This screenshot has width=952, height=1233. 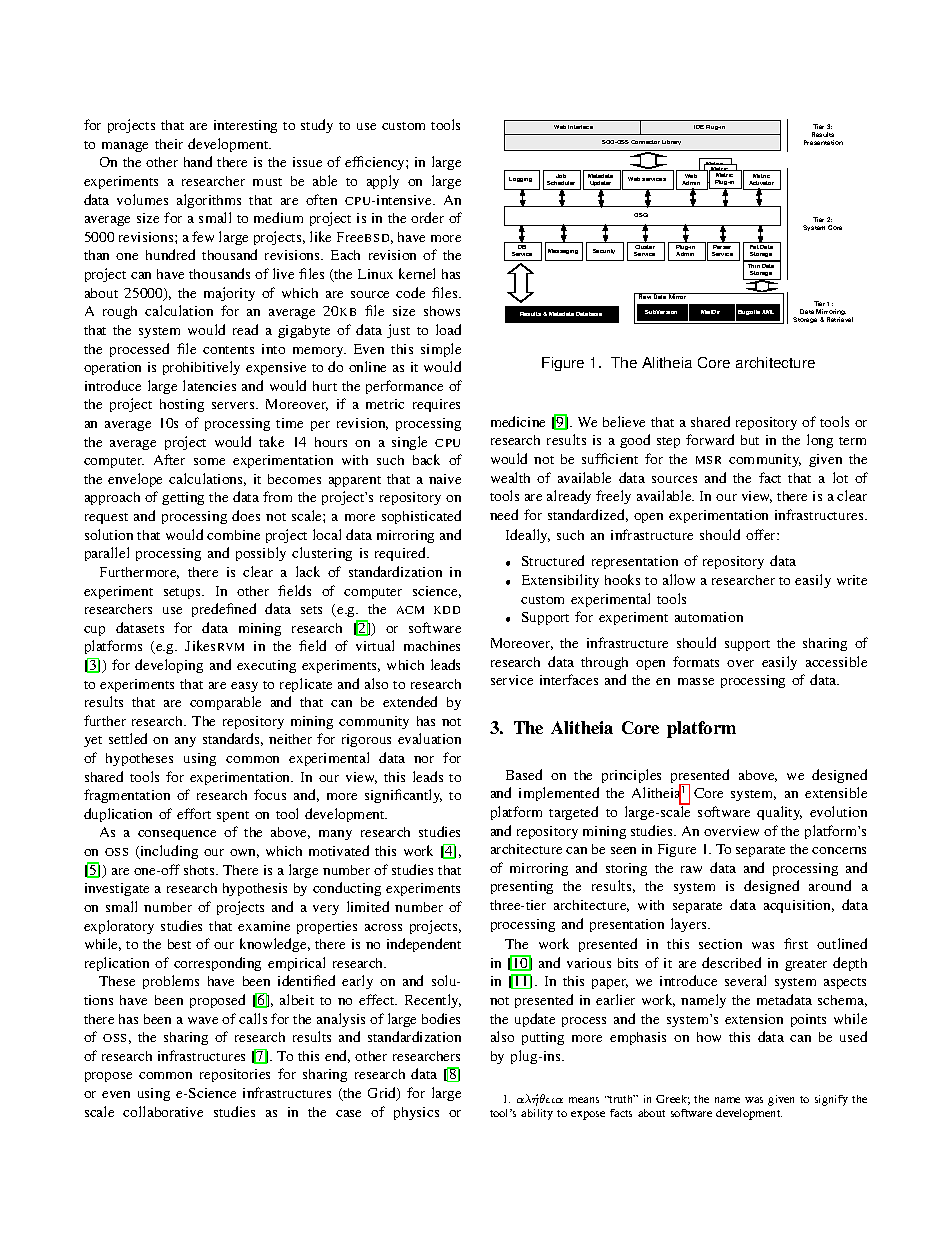 I want to click on Library, so click(x=671, y=142).
